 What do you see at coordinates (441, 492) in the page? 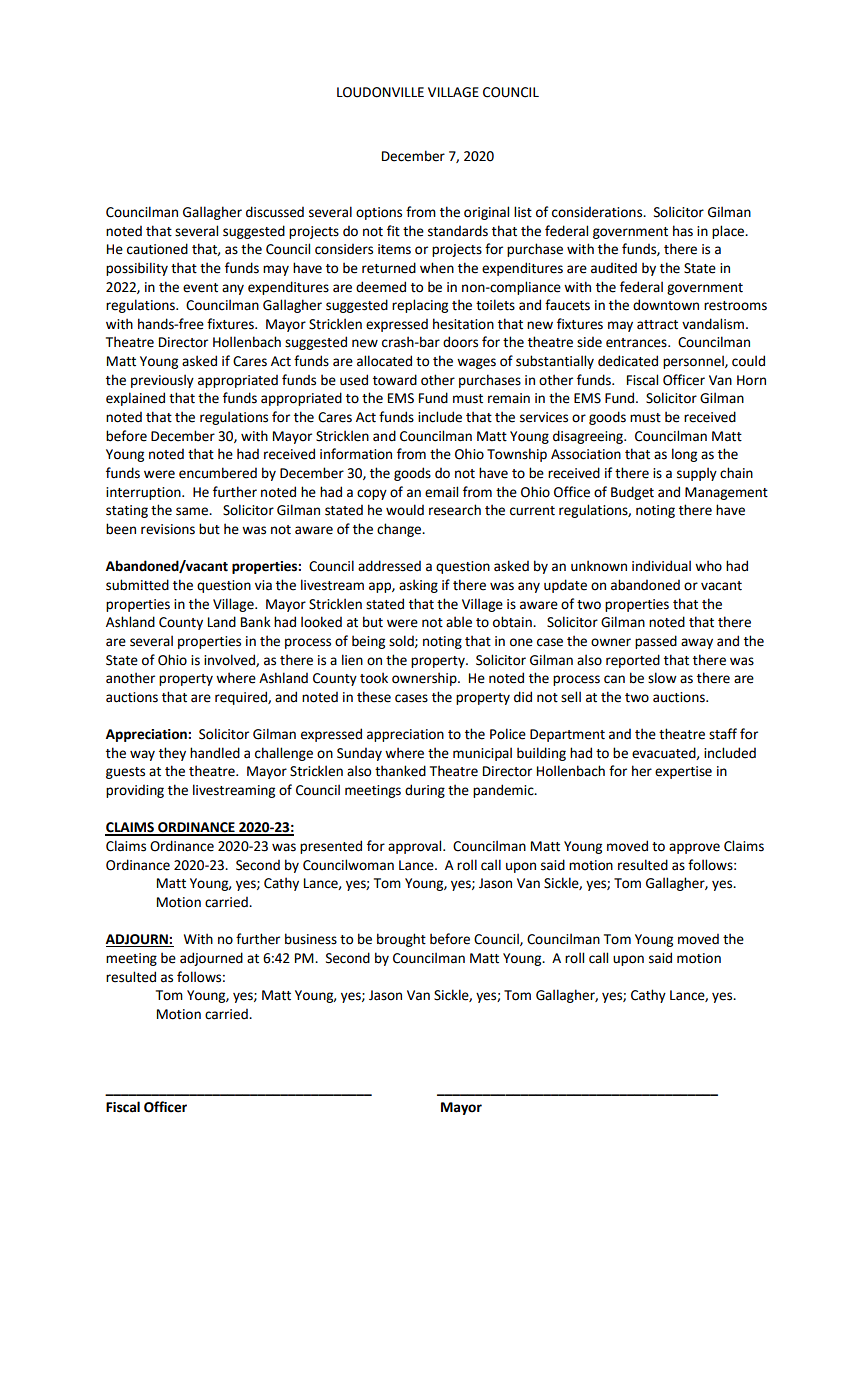
I see `email` at bounding box center [441, 492].
